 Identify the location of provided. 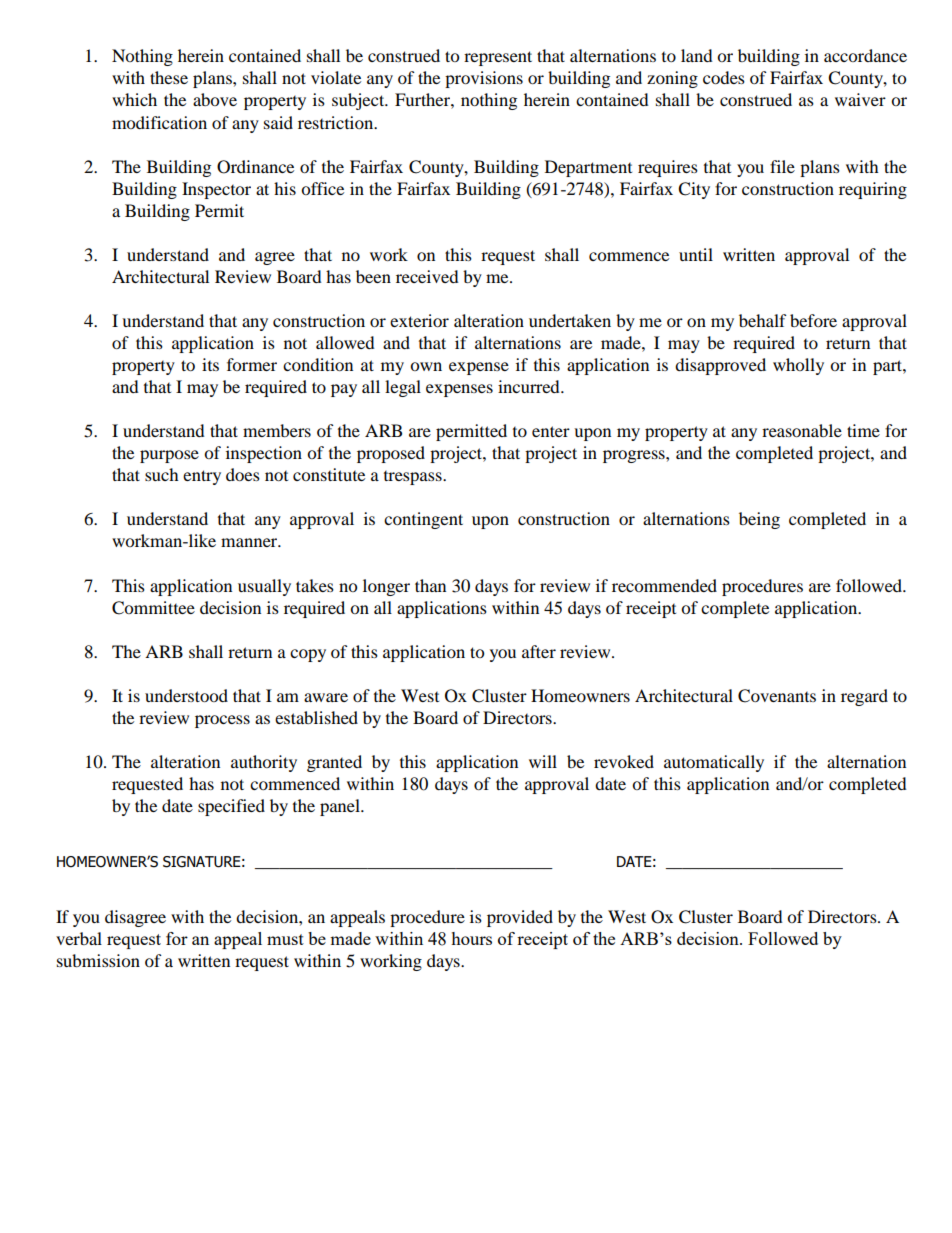
(520, 918).
